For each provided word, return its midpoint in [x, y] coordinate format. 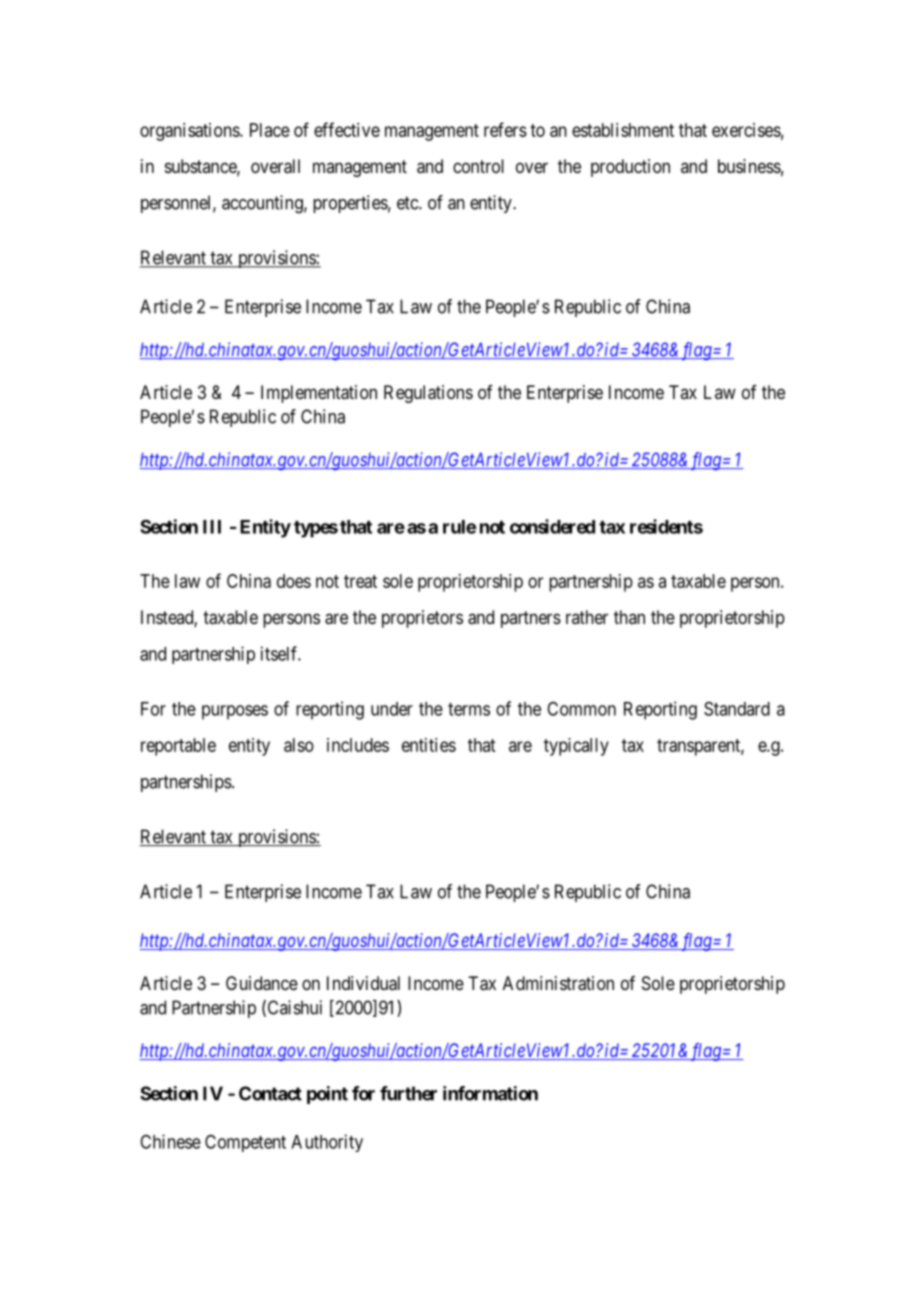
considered [552, 526]
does [294, 581]
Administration [558, 983]
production [630, 168]
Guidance [262, 983]
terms [469, 709]
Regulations [428, 394]
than [629, 617]
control [478, 166]
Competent [245, 1143]
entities [429, 745]
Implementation [319, 394]
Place [270, 130]
